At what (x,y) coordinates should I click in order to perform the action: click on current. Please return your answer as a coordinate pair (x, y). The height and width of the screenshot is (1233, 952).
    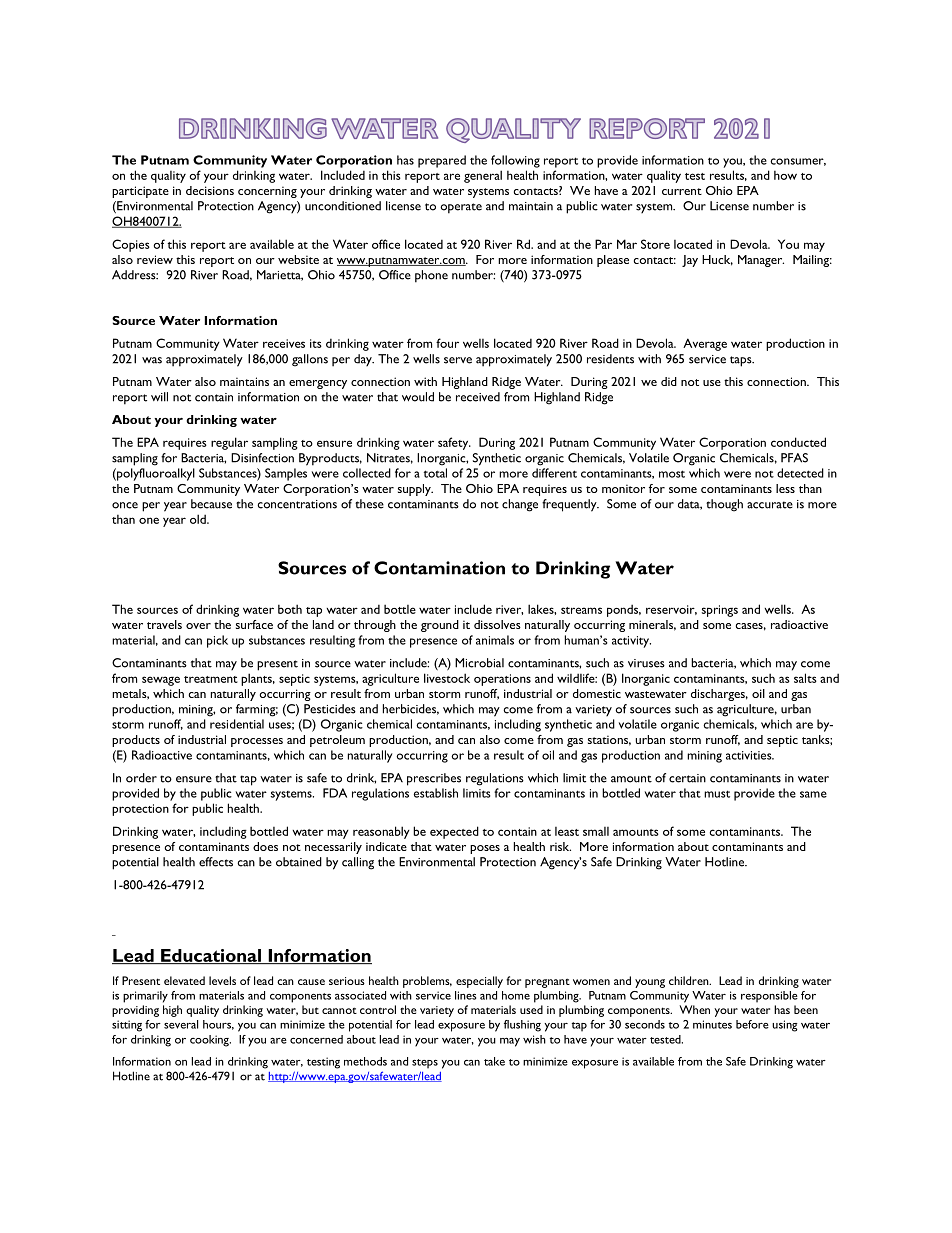
    Looking at the image, I should click on (682, 191).
